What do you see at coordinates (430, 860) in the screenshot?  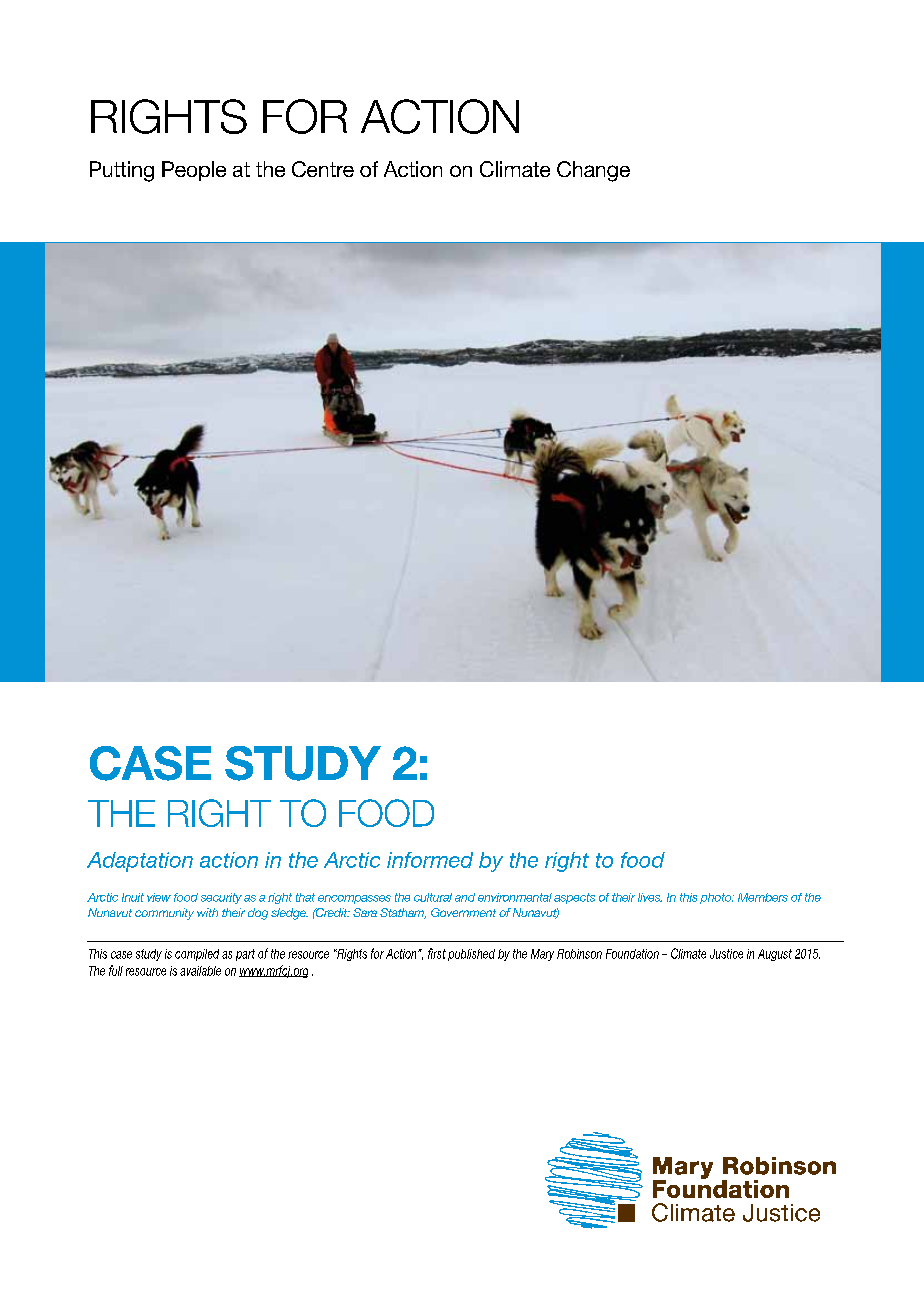 I see `informed` at bounding box center [430, 860].
